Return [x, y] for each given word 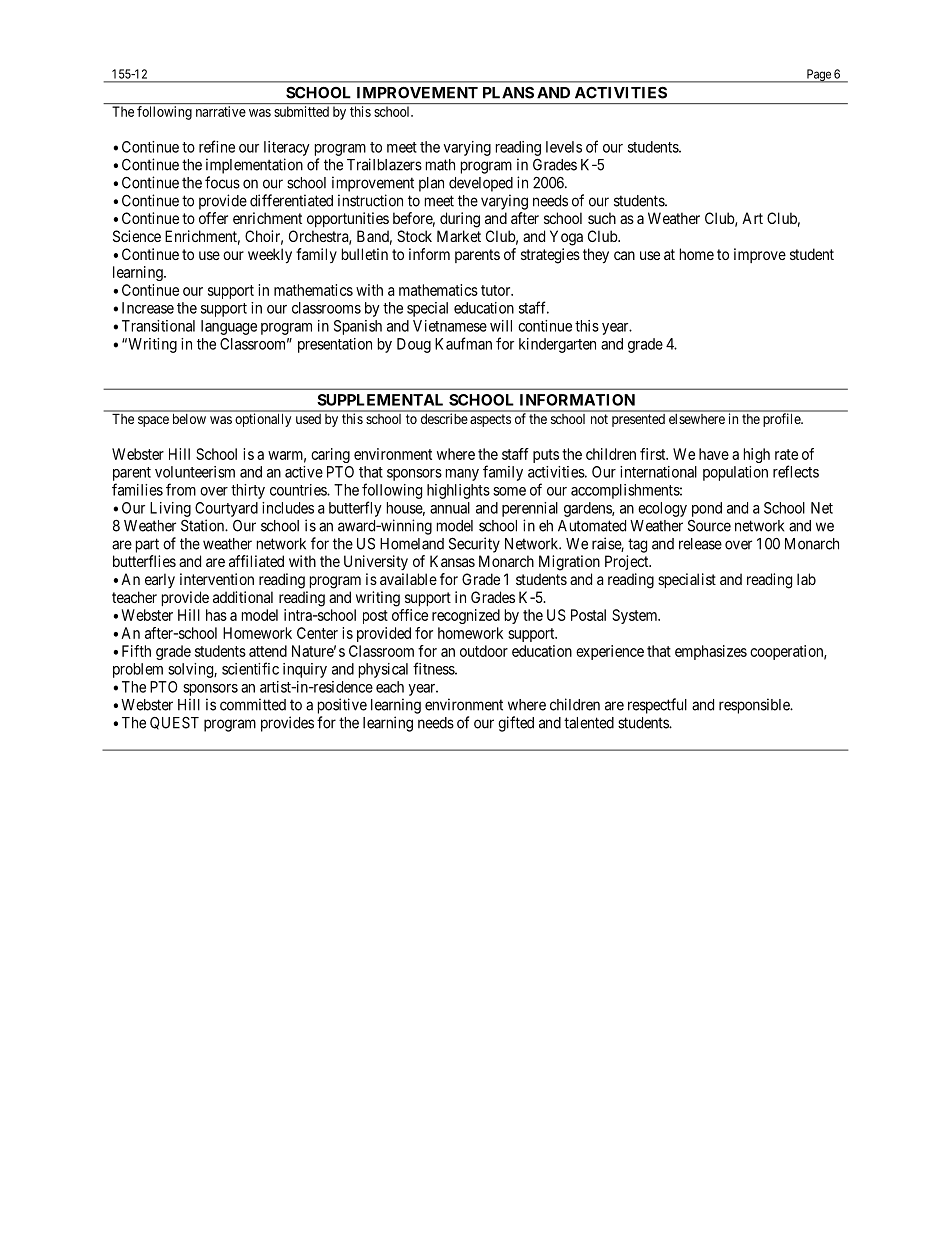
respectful [657, 706]
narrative [221, 111]
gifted [516, 724]
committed [253, 704]
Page [818, 76]
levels [564, 147]
